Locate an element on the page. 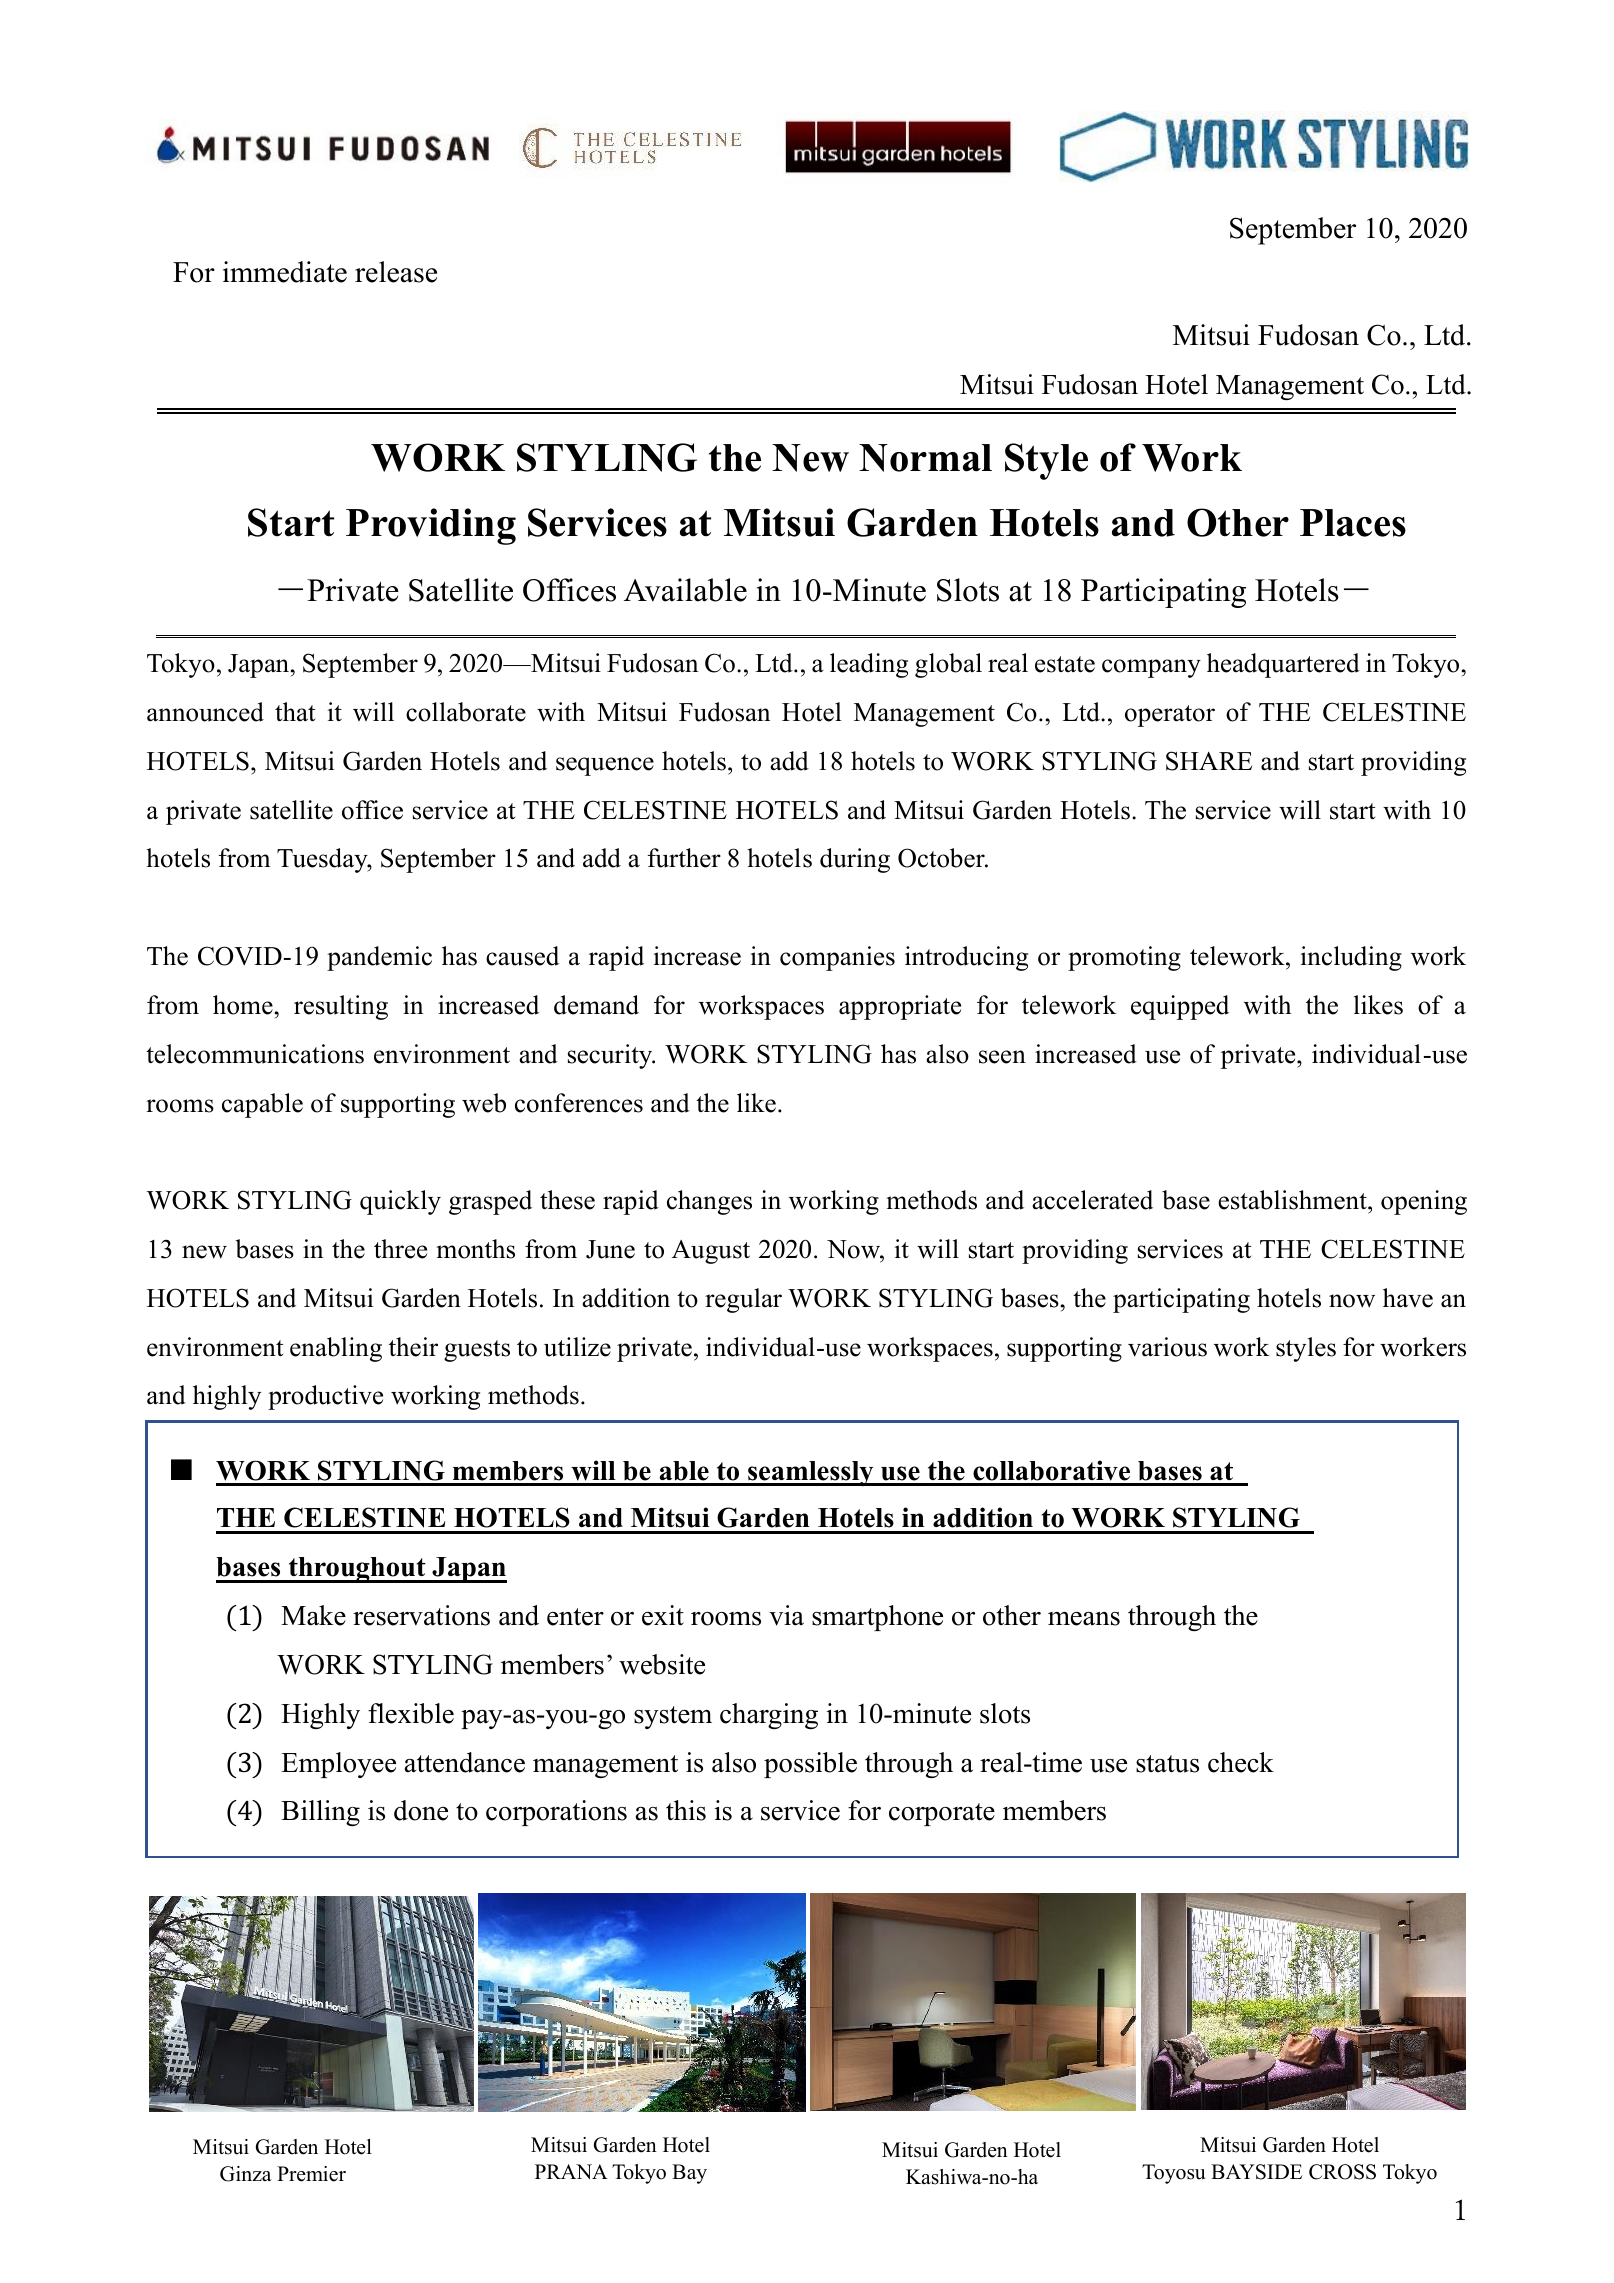 The image size is (1614, 2283). Premier is located at coordinates (311, 2174).
